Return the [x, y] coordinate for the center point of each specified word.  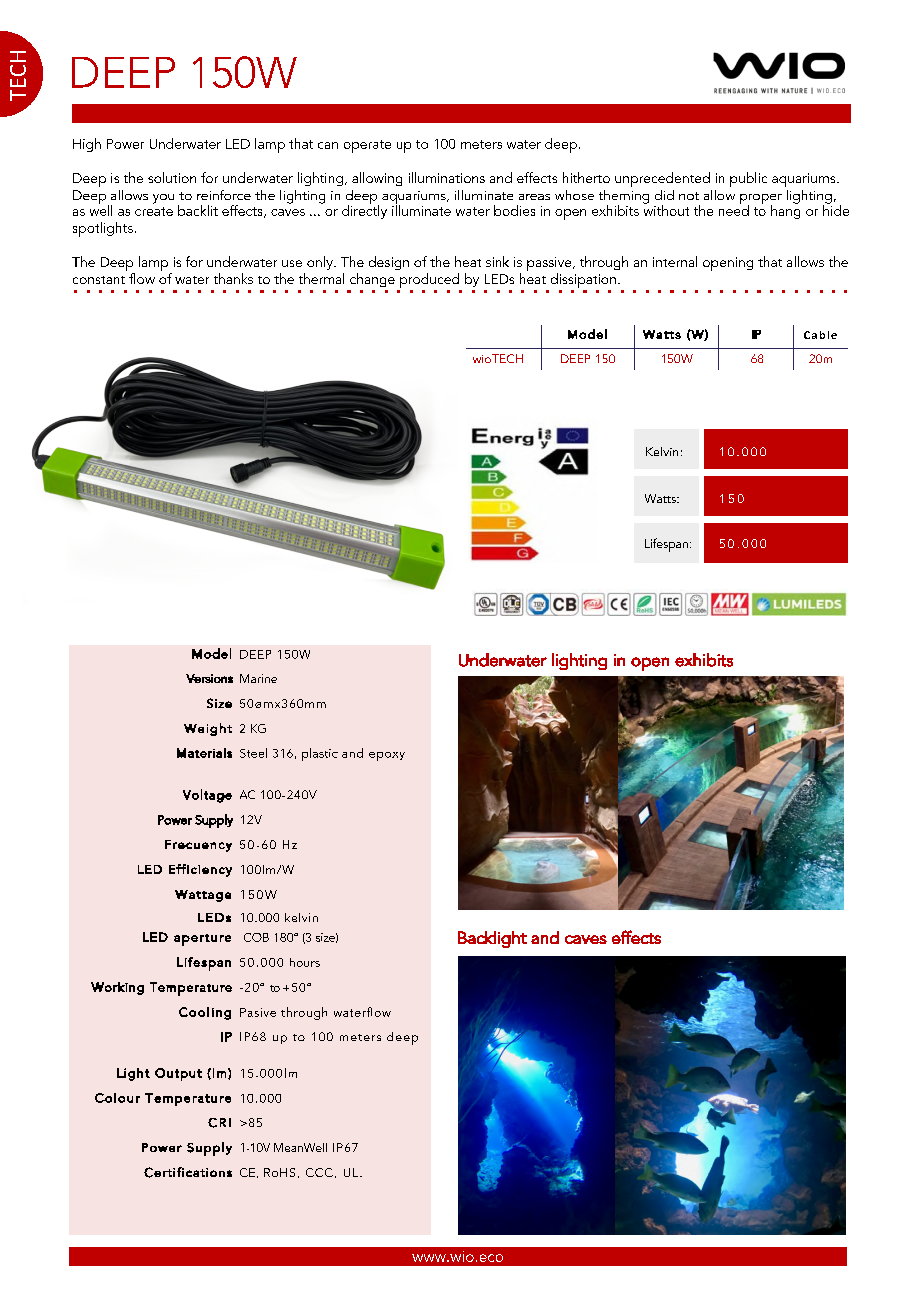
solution [172, 177]
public [748, 179]
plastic [320, 754]
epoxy [387, 756]
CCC [319, 1172]
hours [305, 962]
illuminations [447, 177]
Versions [209, 678]
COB [256, 937]
